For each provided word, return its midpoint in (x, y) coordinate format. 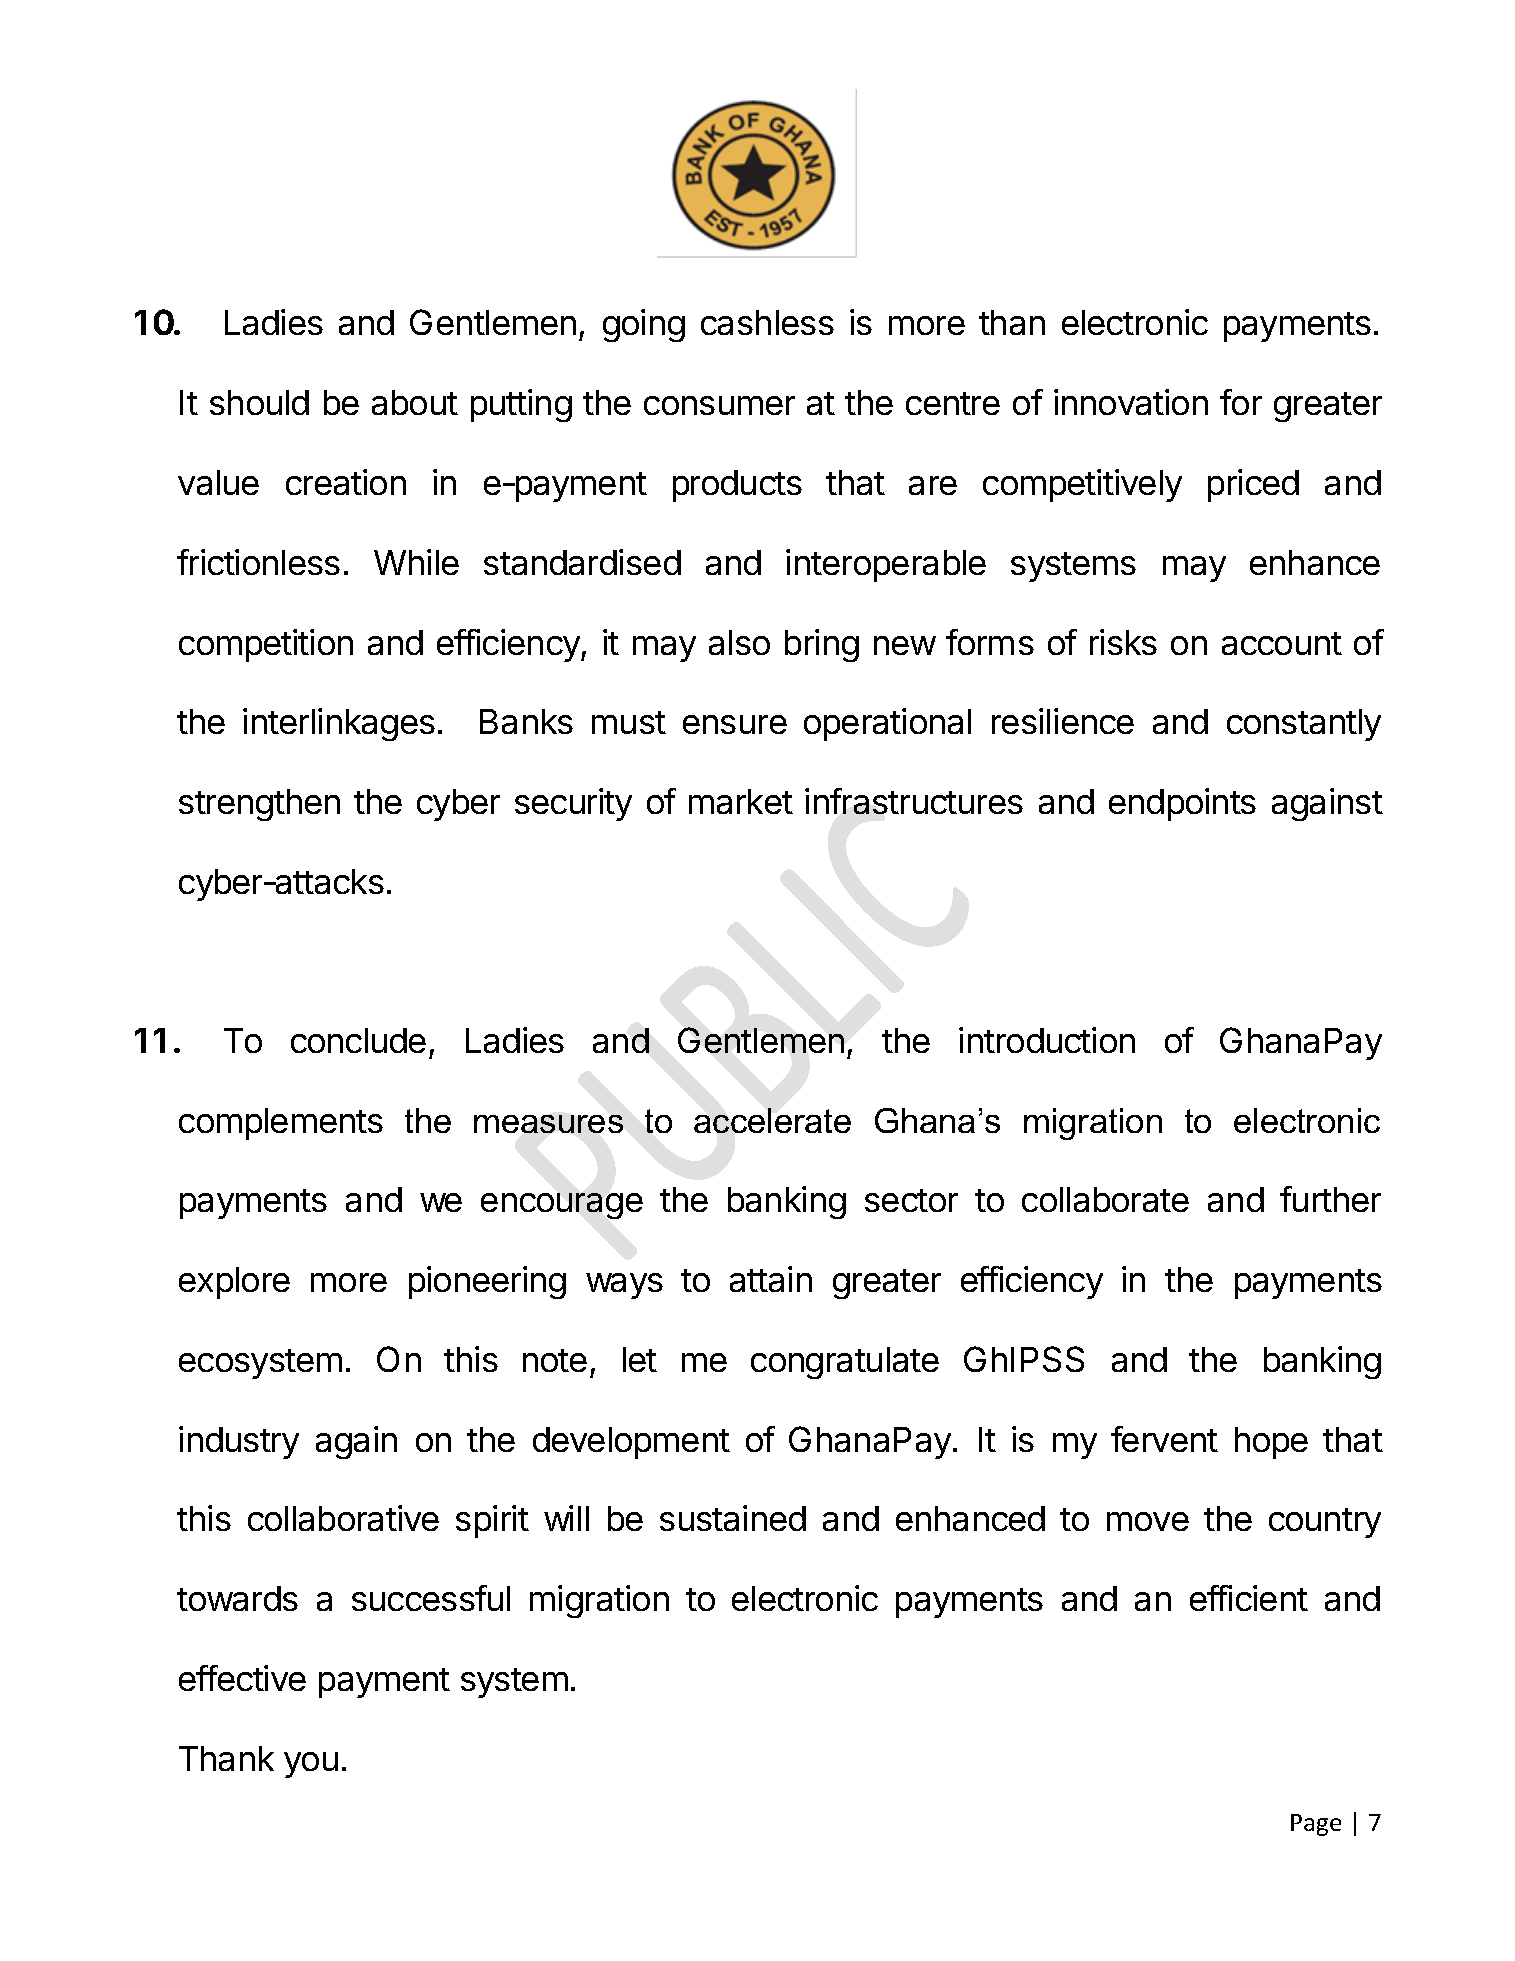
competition (266, 645)
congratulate (845, 1363)
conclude (358, 1040)
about (415, 402)
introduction (1047, 1040)
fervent (1164, 1439)
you (311, 1765)
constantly (1304, 725)
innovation (1131, 402)
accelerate (772, 1120)
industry (239, 1442)
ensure (735, 724)
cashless (767, 322)
